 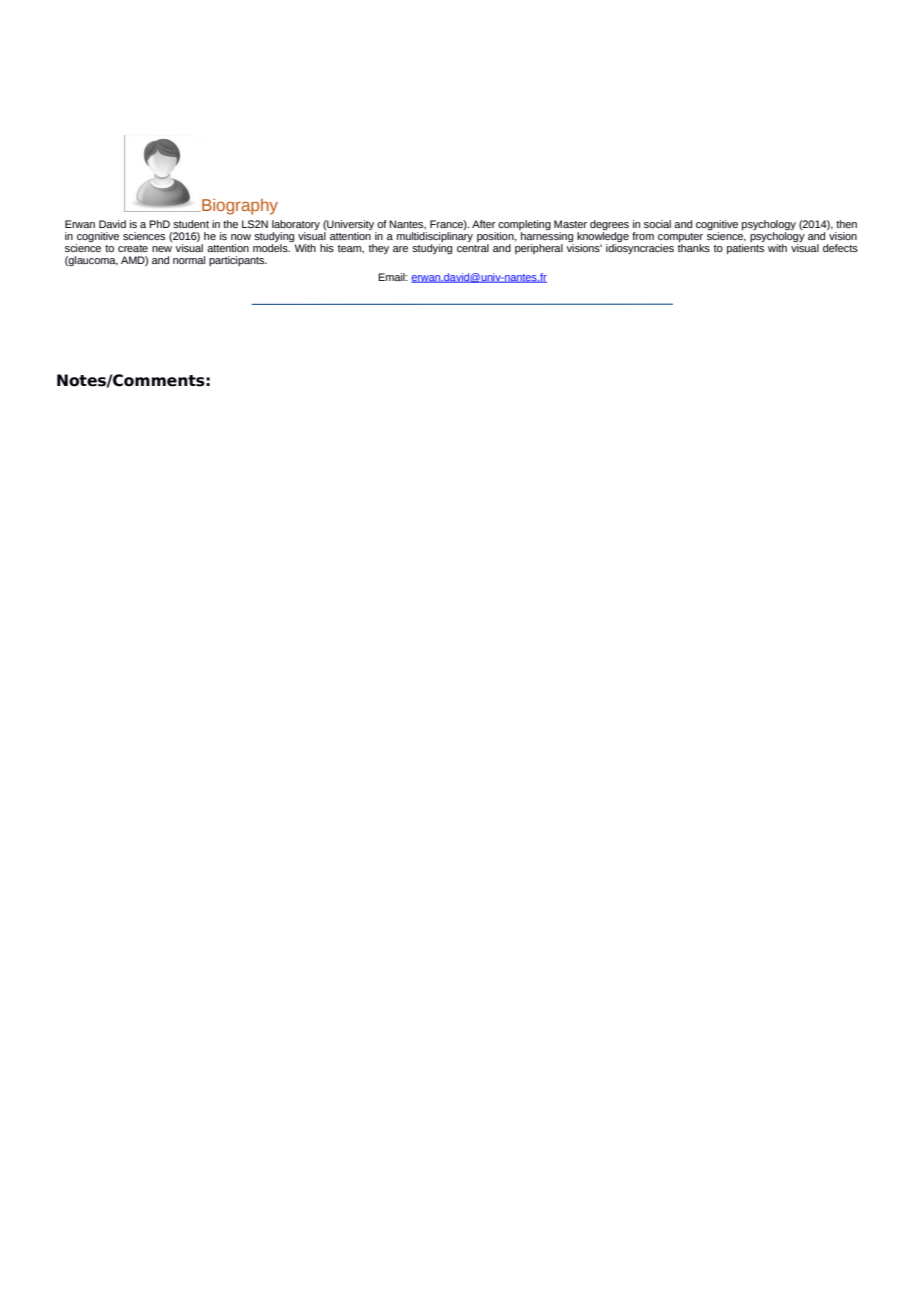 I want to click on After, so click(x=483, y=224).
